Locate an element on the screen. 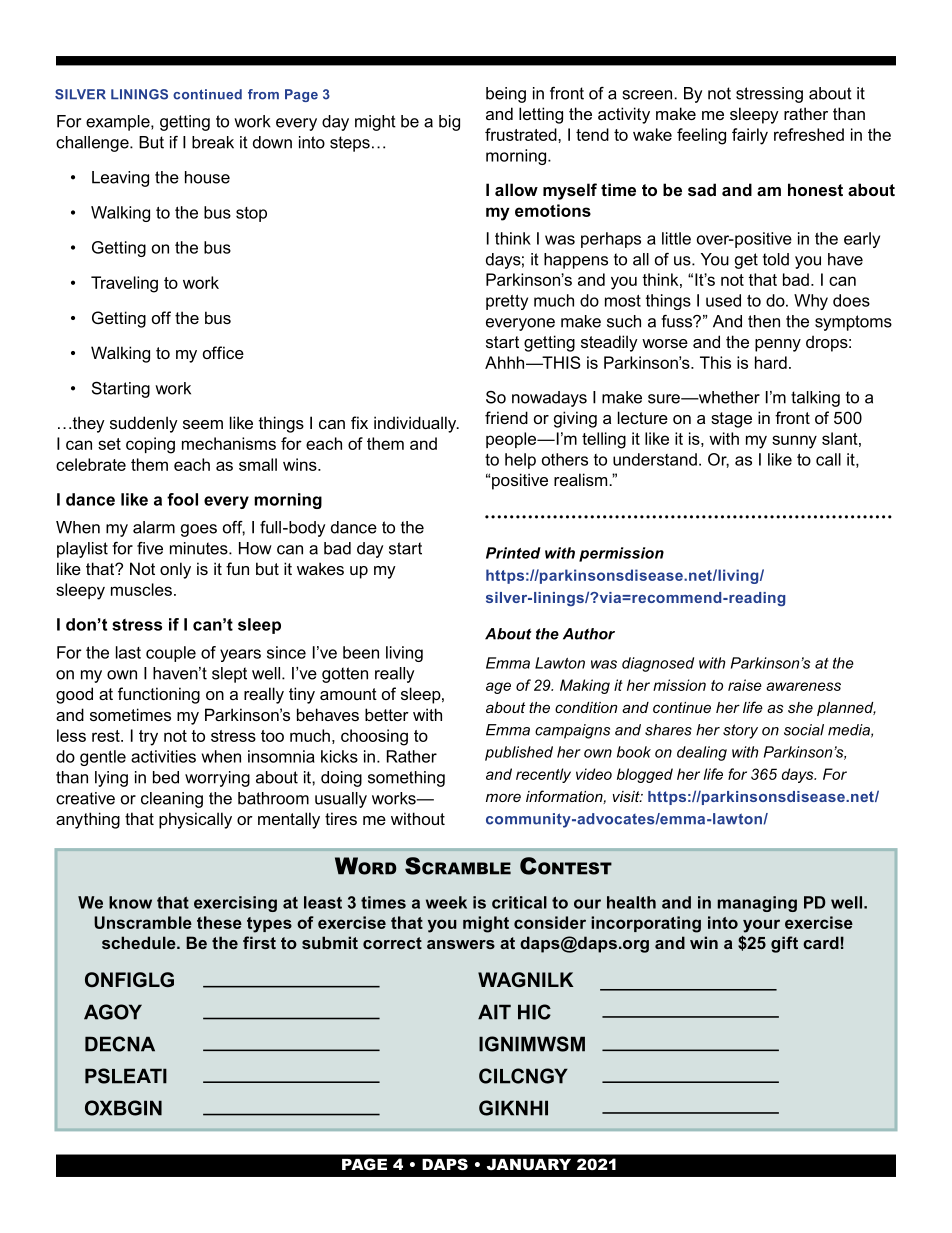  first is located at coordinates (259, 942).
